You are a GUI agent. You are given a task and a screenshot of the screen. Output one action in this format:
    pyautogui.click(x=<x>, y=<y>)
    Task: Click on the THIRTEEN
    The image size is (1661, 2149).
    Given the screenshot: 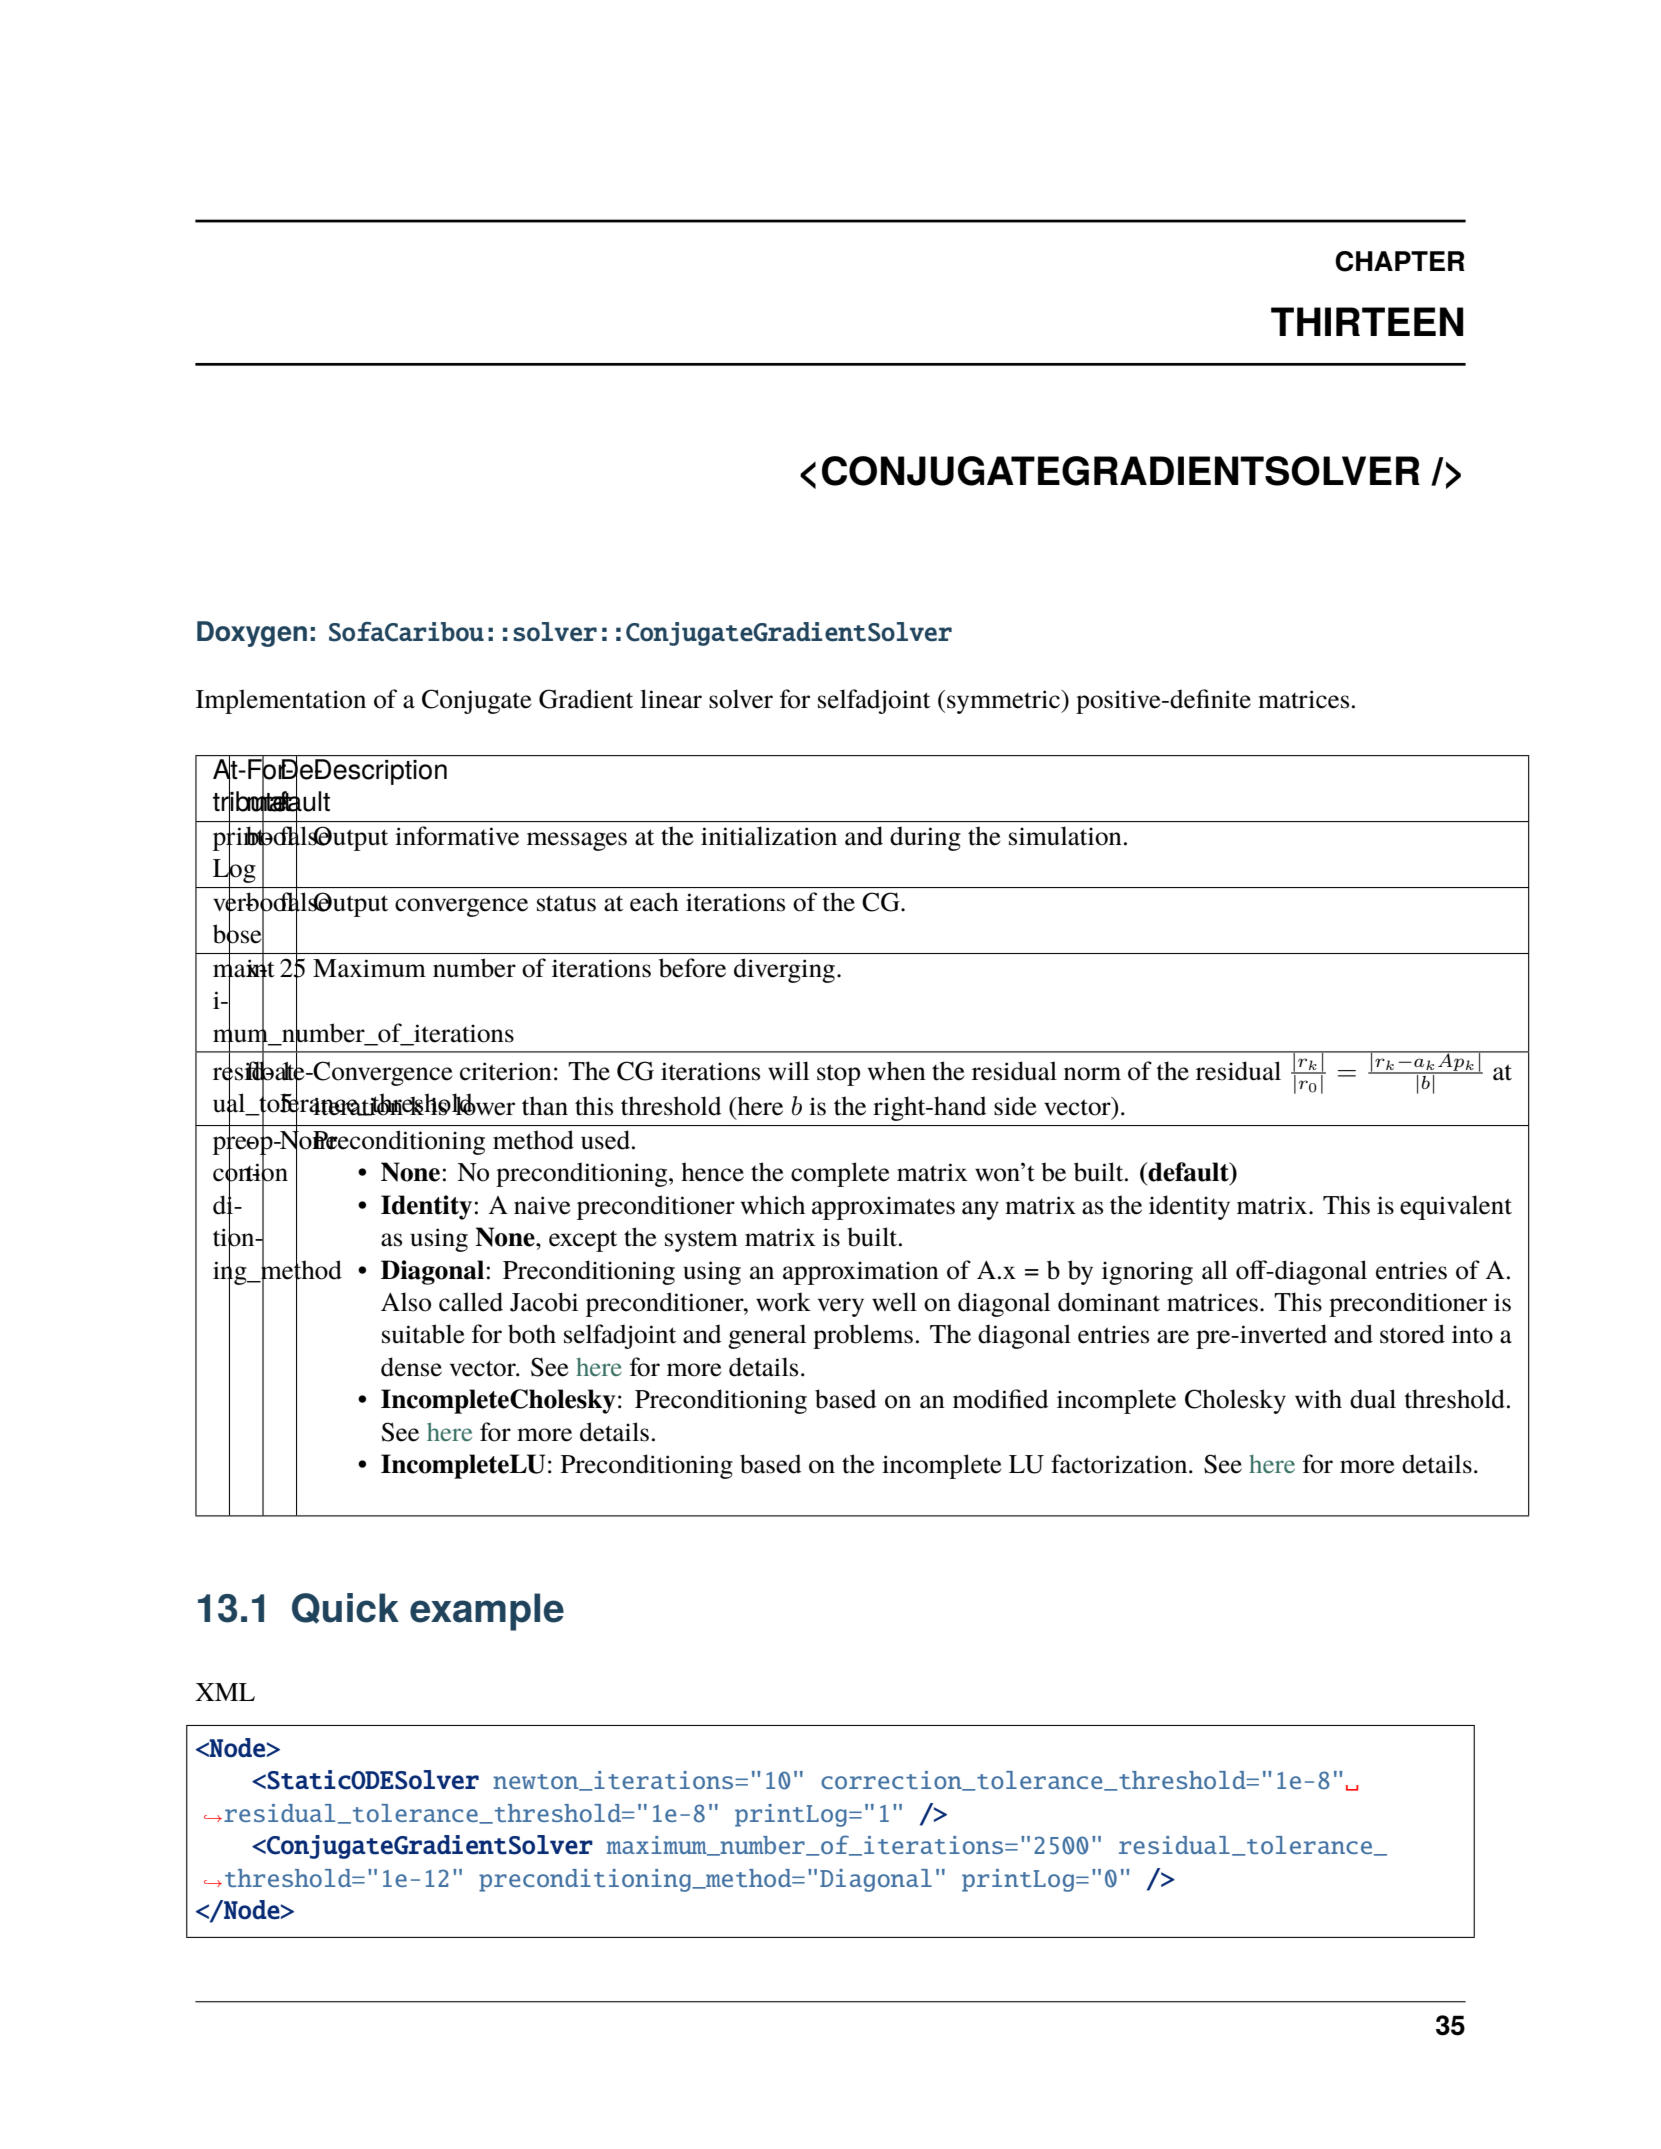 What is the action you would take?
    pyautogui.click(x=1367, y=321)
